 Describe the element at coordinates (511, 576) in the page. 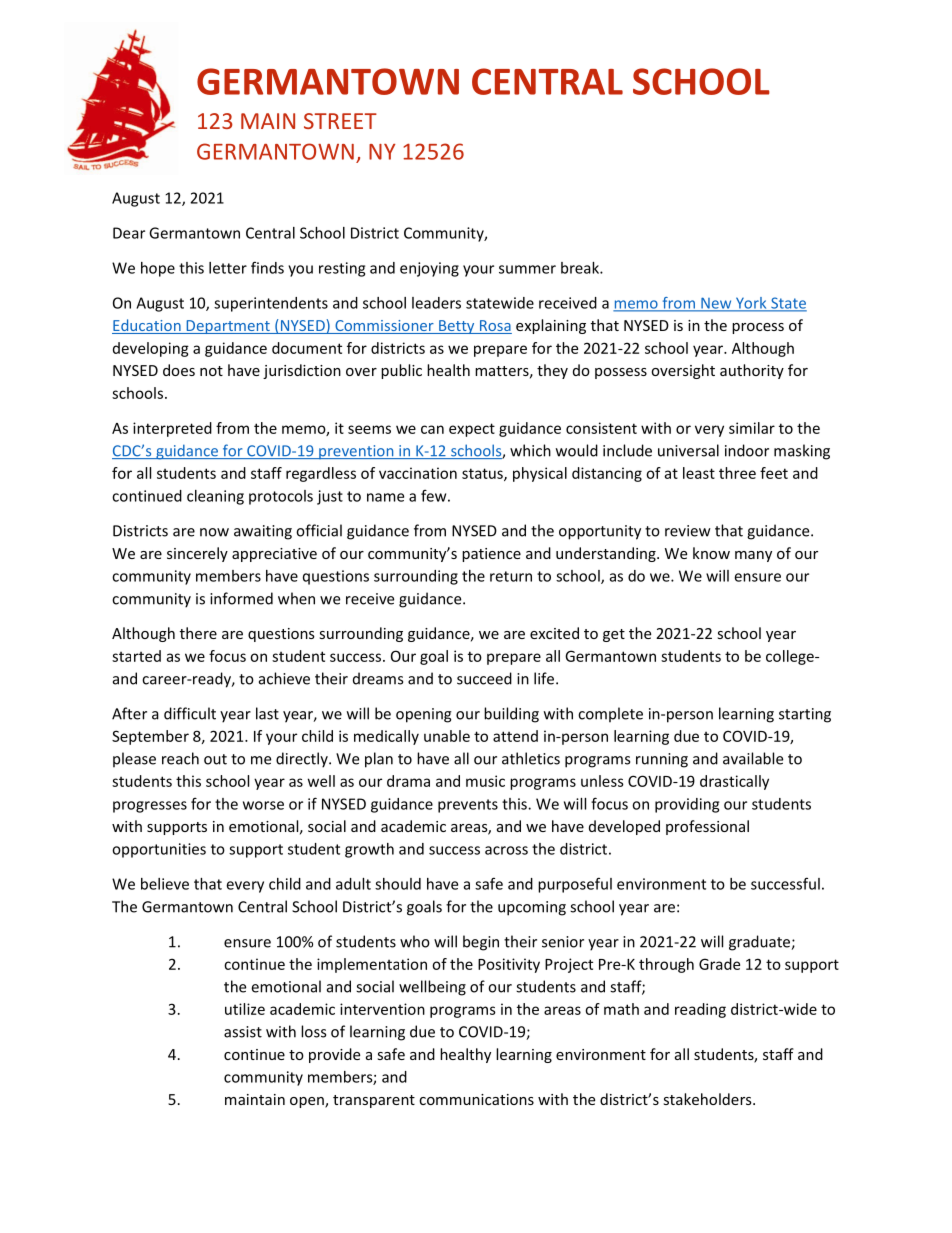

I see `return` at that location.
